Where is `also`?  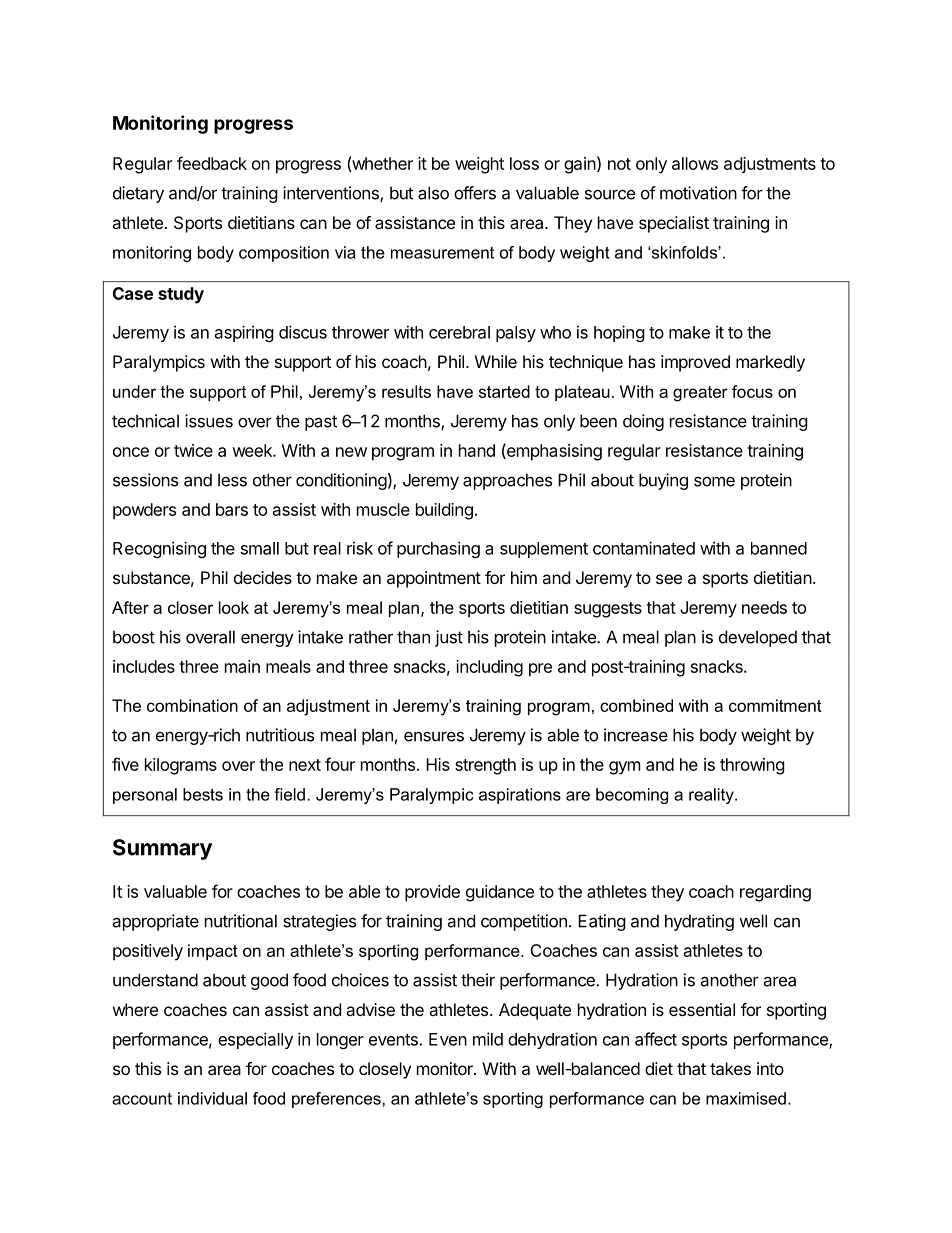
also is located at coordinates (433, 193).
